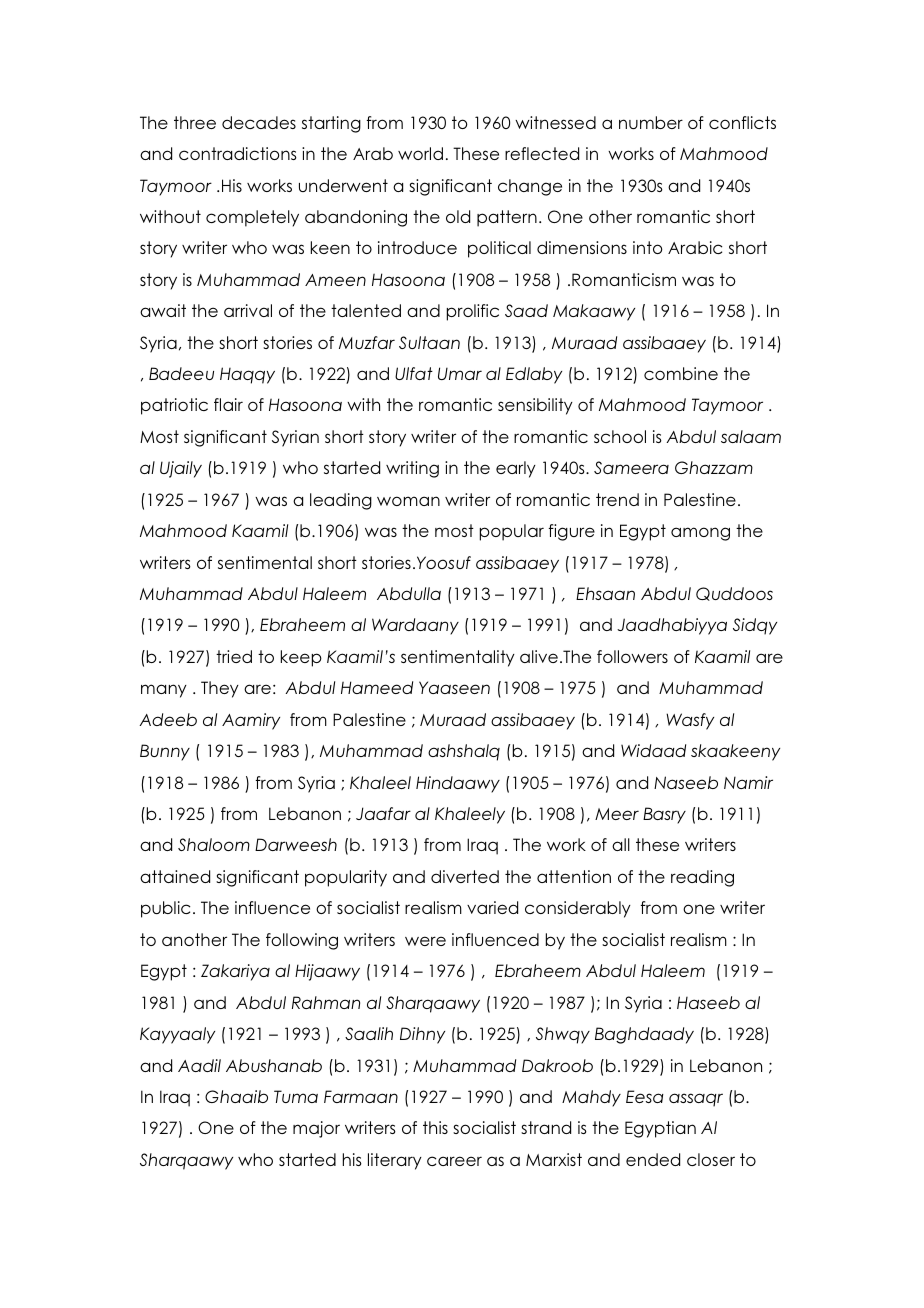 This document has height=1308, width=924. What do you see at coordinates (651, 122) in the document?
I see `number` at bounding box center [651, 122].
